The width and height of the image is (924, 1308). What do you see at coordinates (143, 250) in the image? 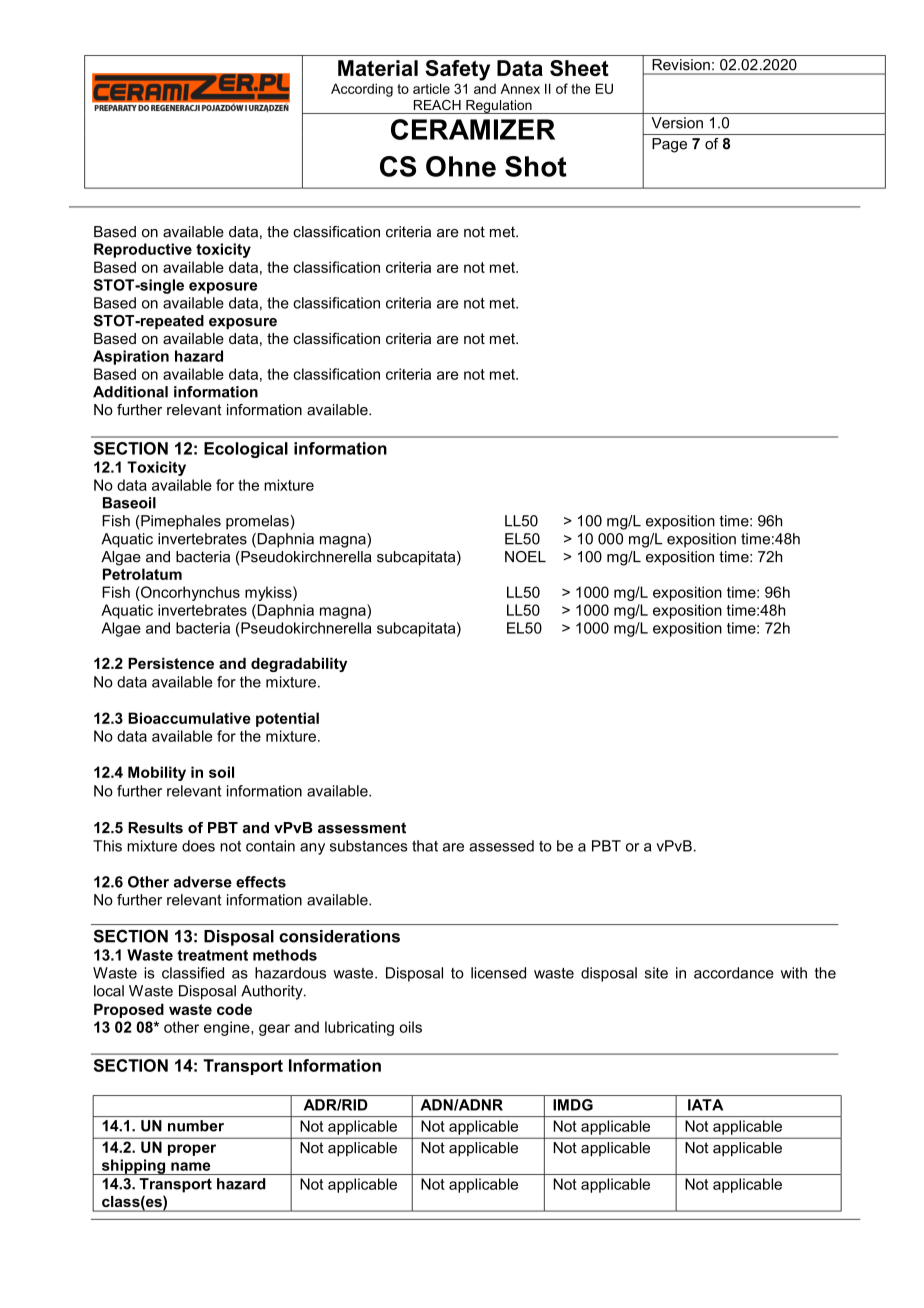
I see `Reproductive` at bounding box center [143, 250].
